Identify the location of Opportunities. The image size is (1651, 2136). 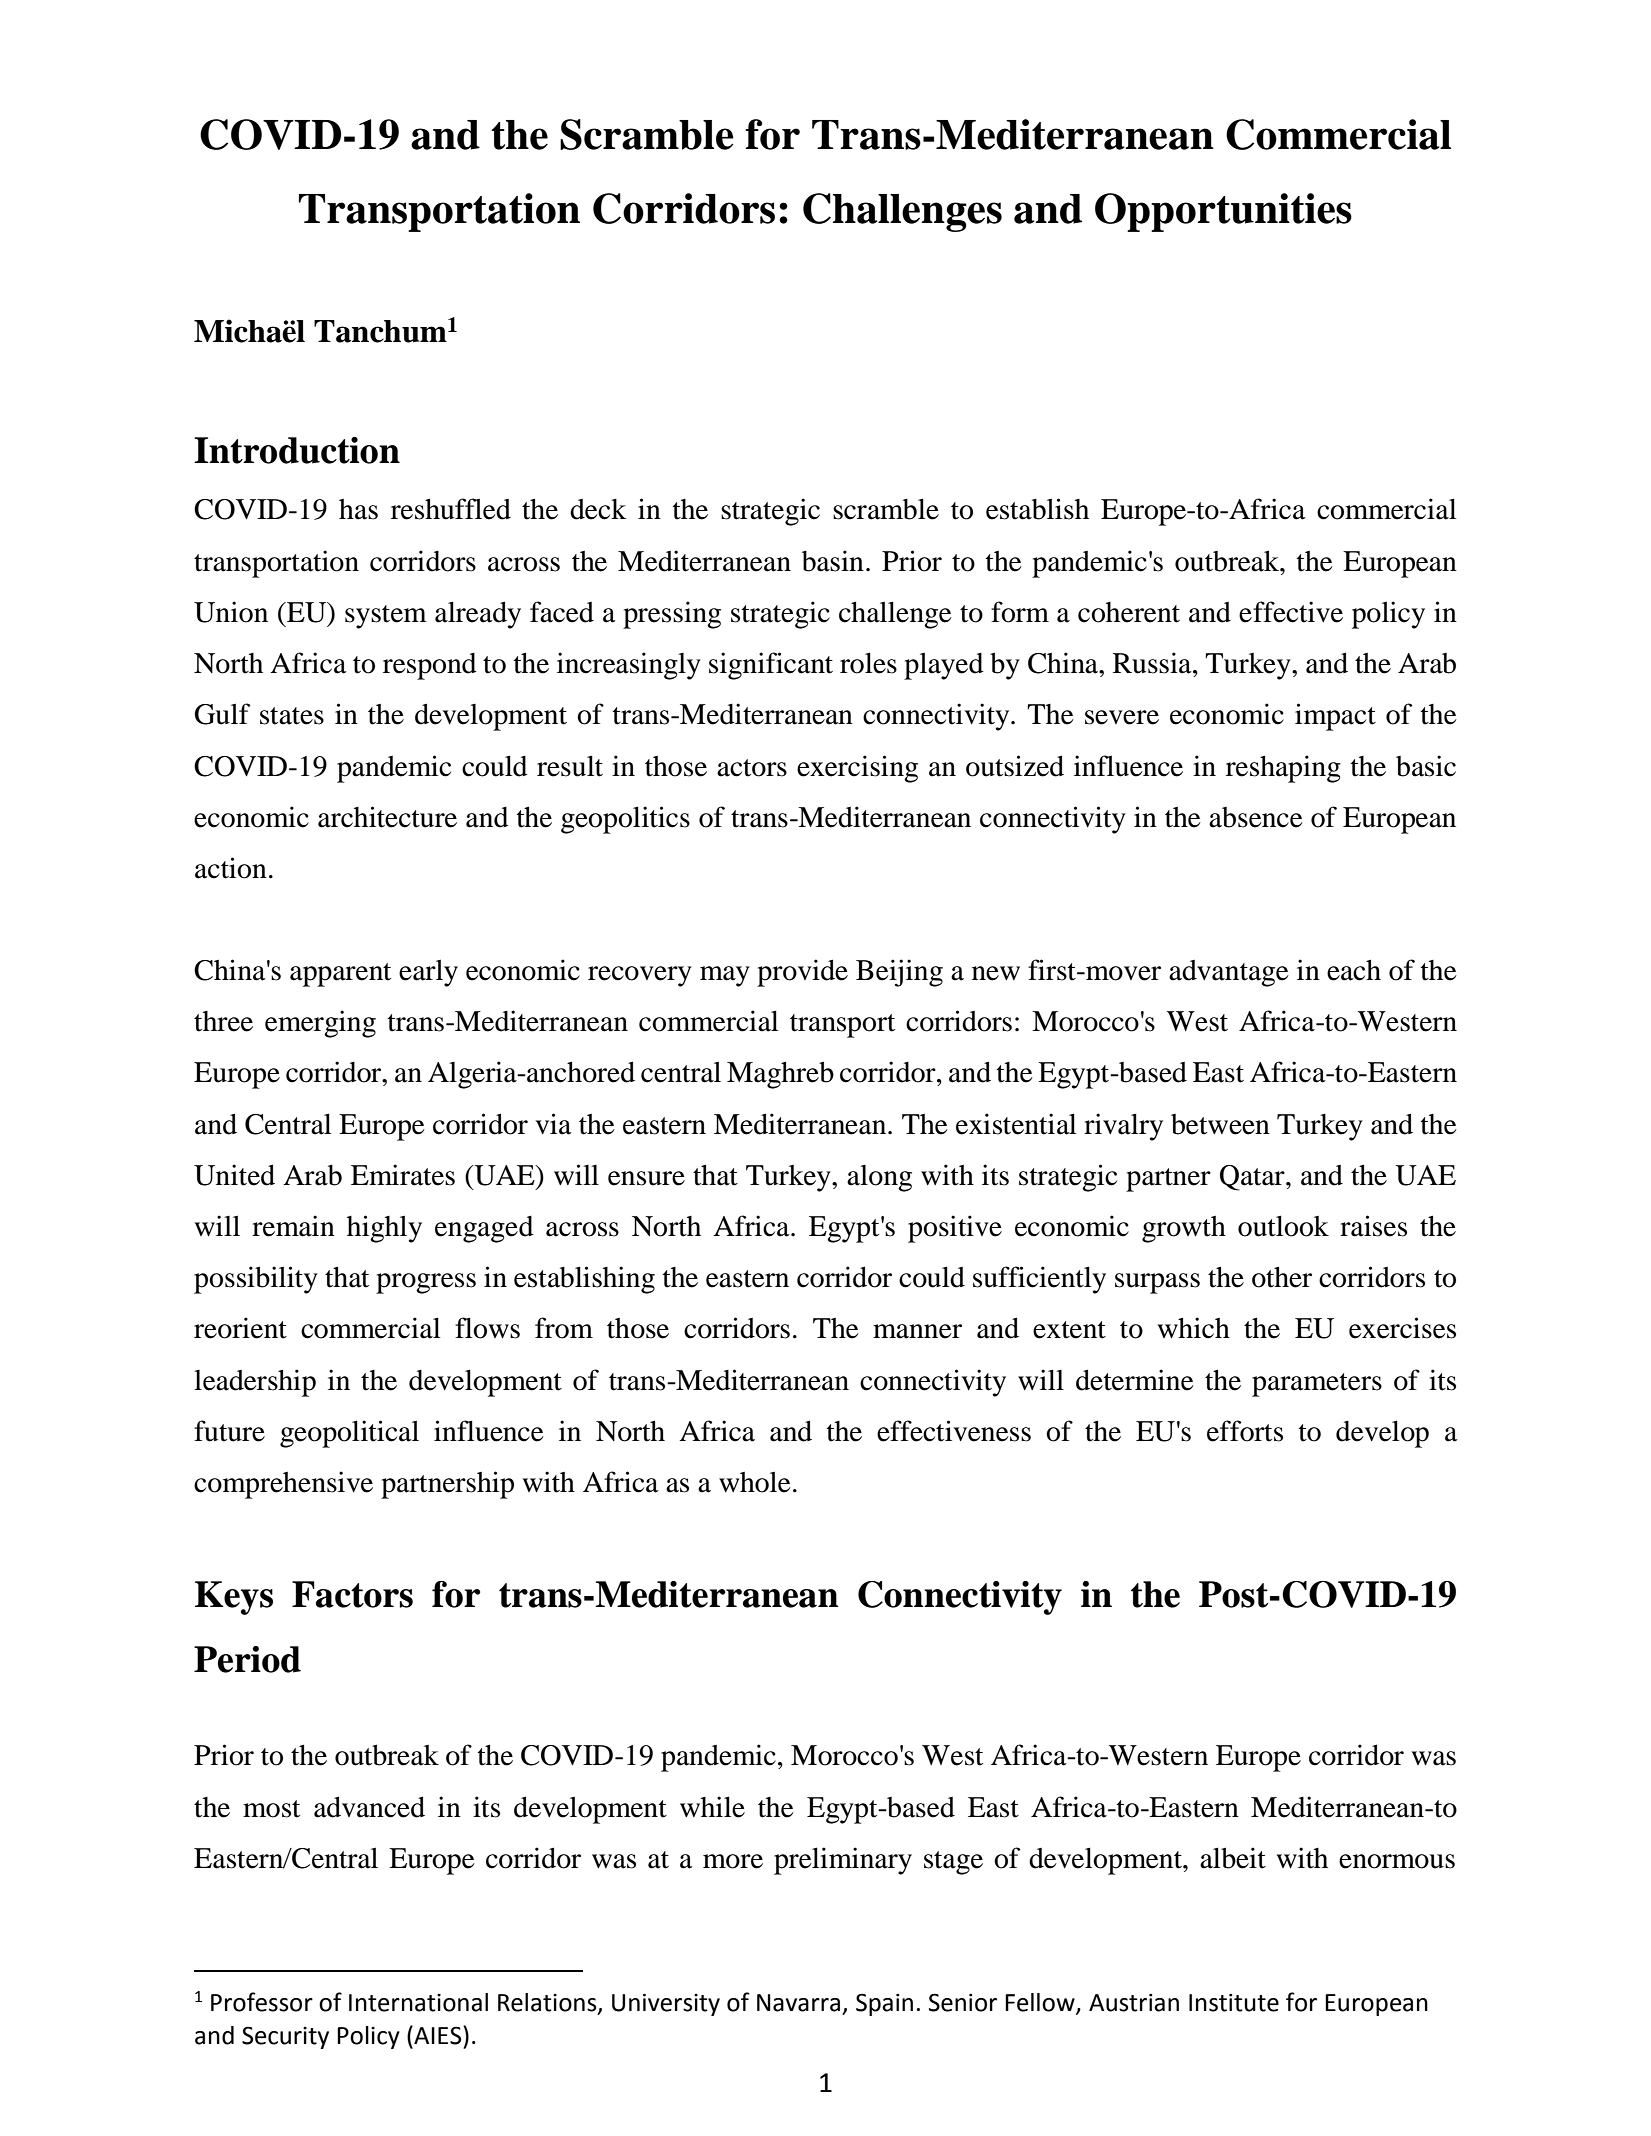
(1223, 212).
